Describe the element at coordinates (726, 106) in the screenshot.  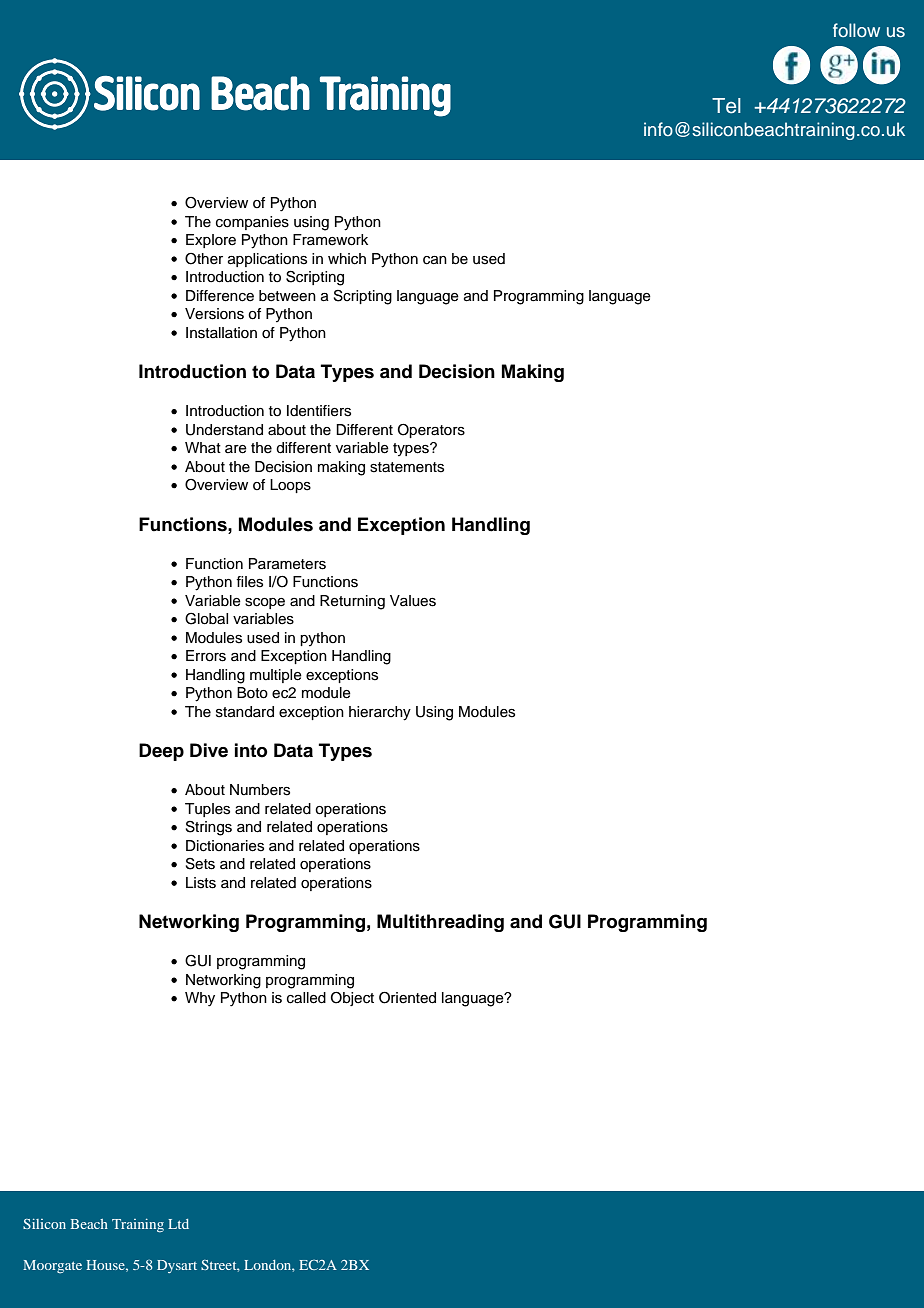
I see `Tel` at that location.
